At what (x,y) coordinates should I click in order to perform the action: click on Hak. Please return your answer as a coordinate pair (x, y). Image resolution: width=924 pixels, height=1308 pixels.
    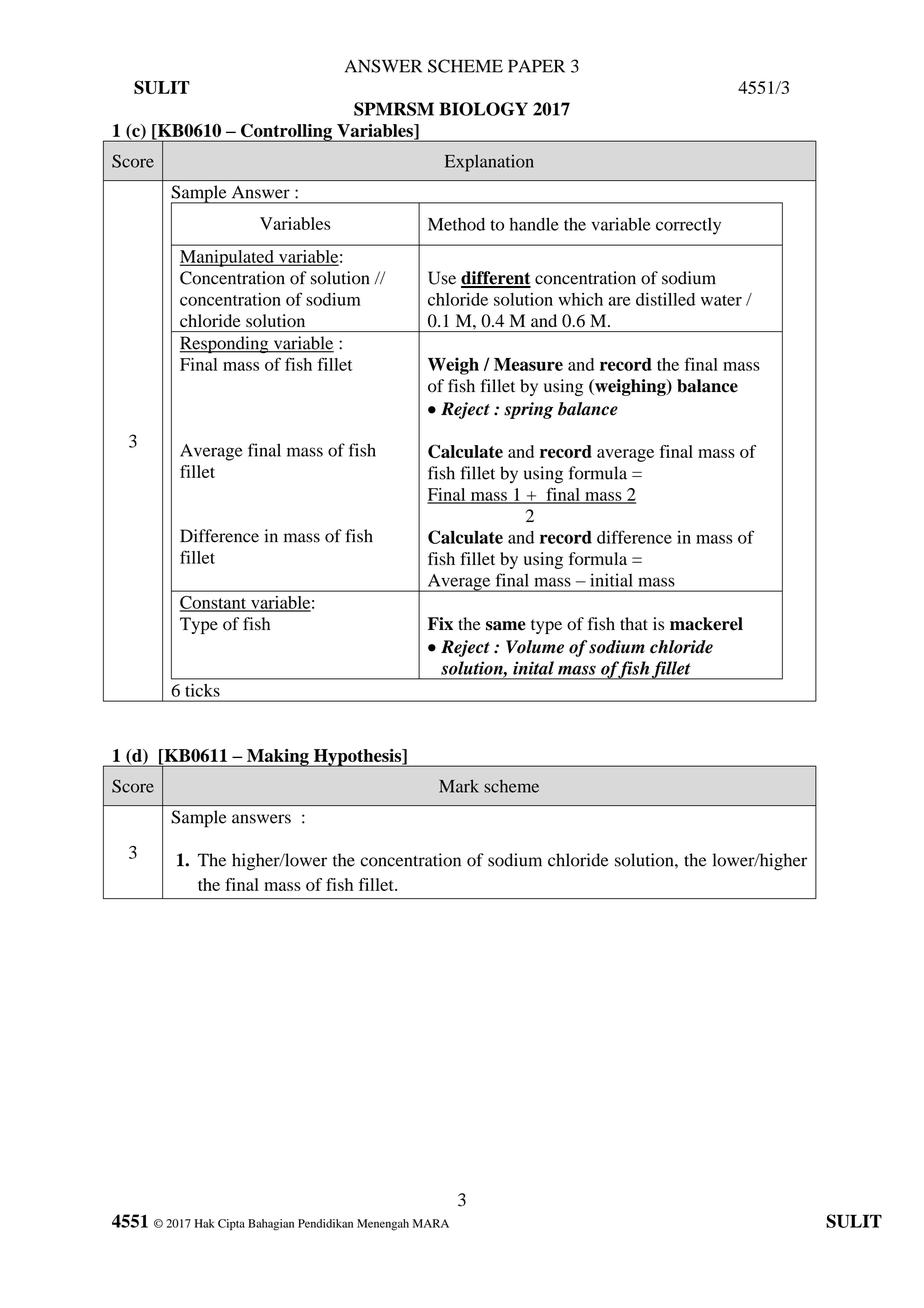
    Looking at the image, I should click on (205, 1223).
